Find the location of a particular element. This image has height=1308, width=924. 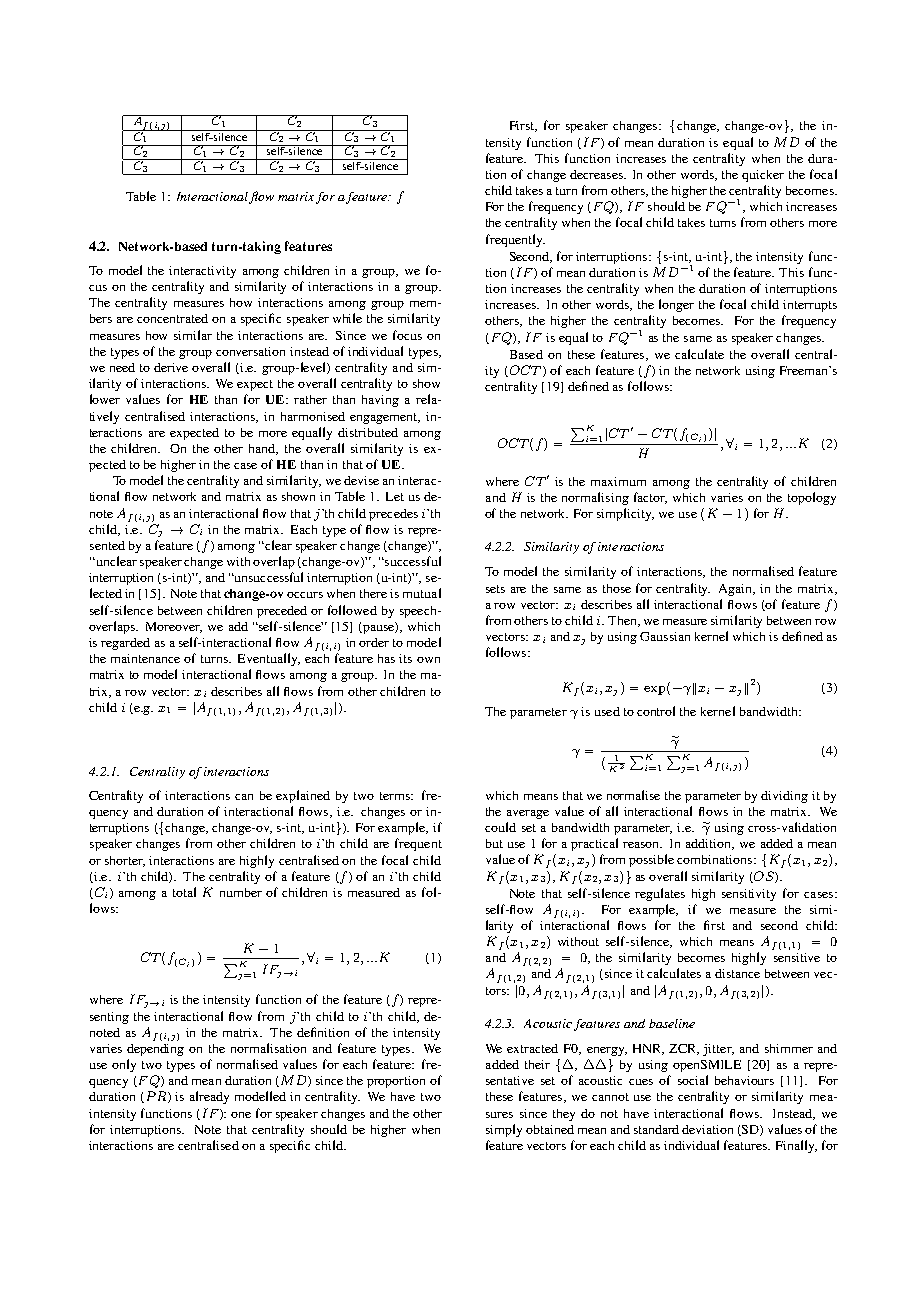

hand is located at coordinates (263, 449).
